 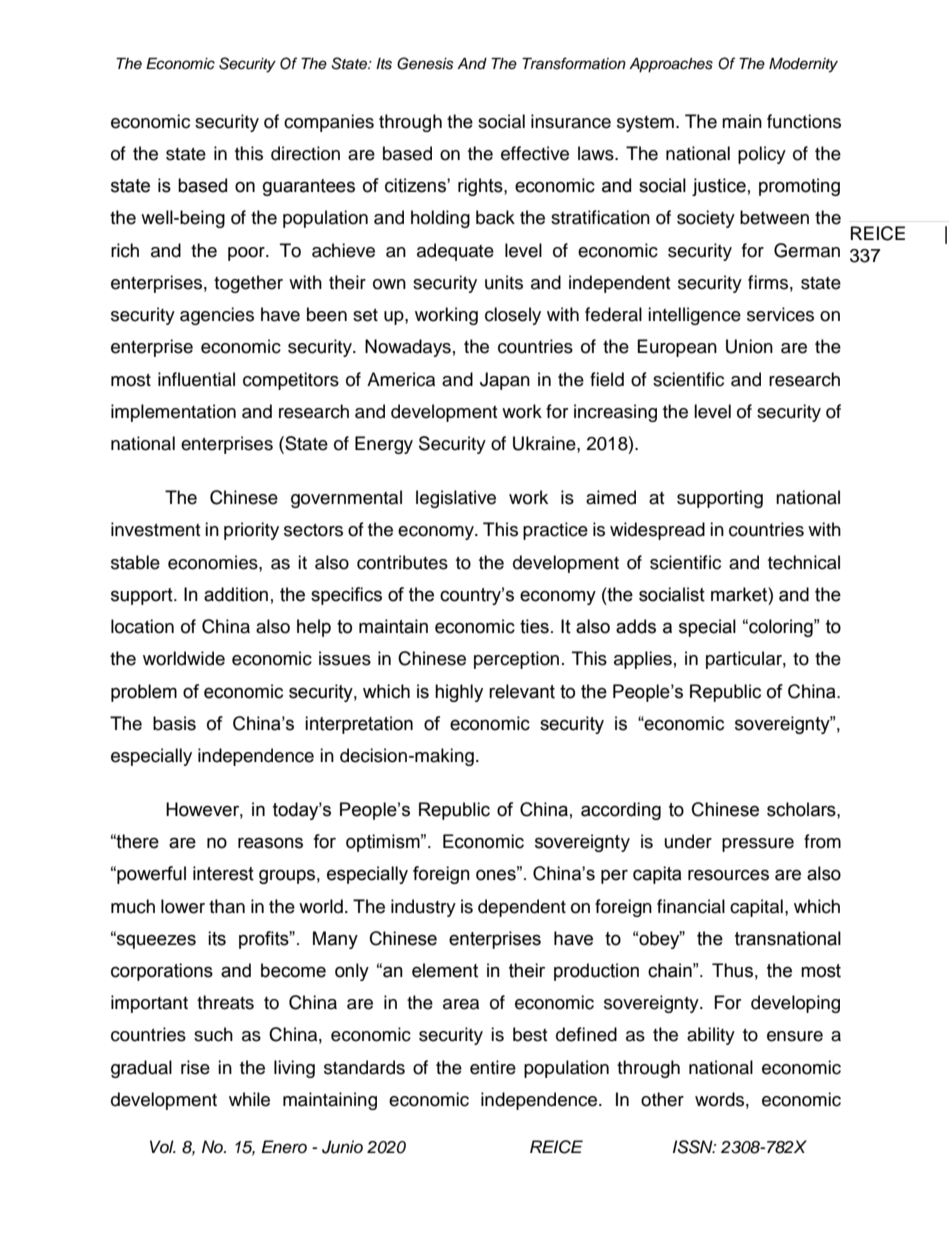 What do you see at coordinates (425, 63) in the screenshot?
I see `Genesis` at bounding box center [425, 63].
